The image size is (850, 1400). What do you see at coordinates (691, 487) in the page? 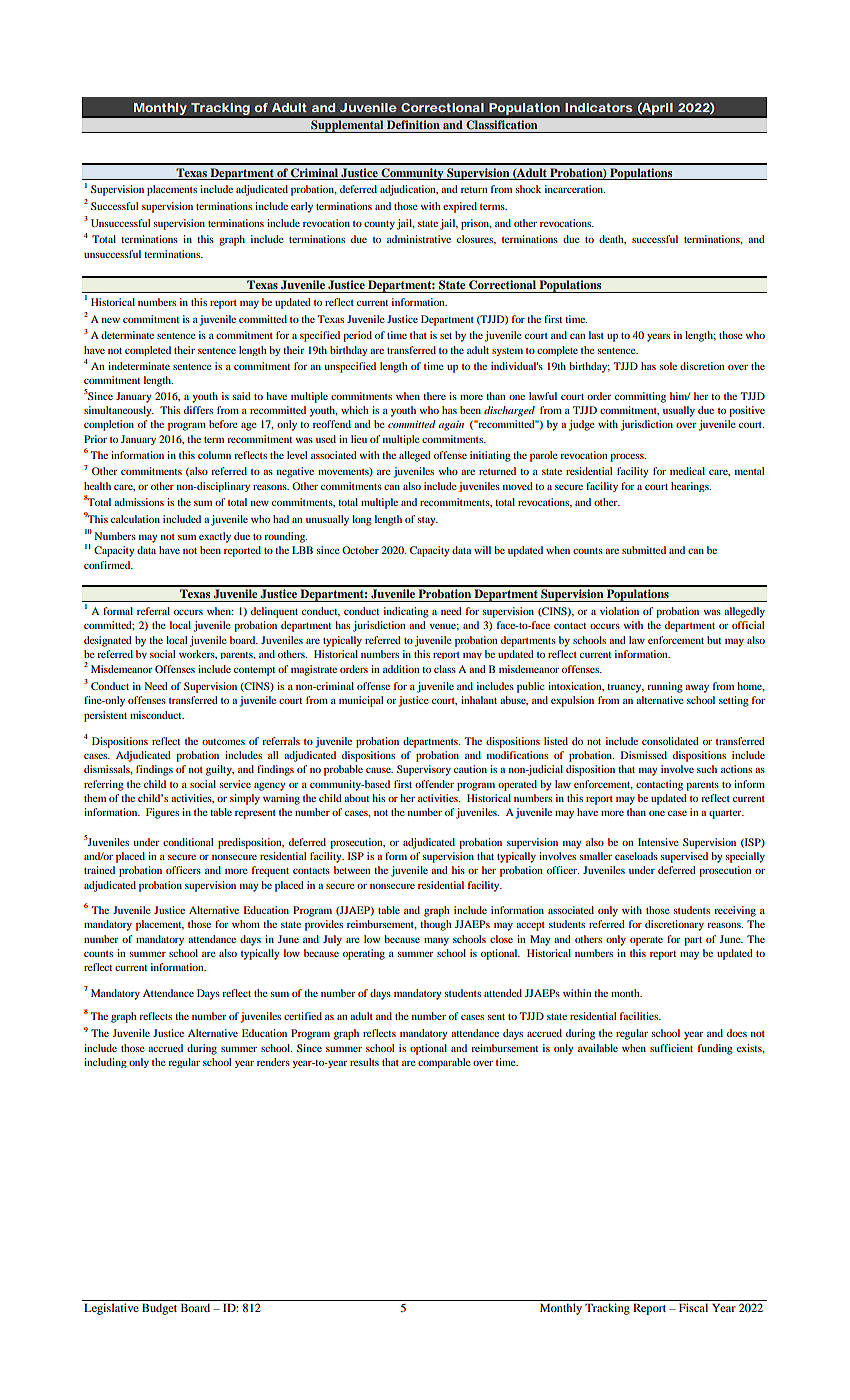
I see `hearings` at bounding box center [691, 487].
